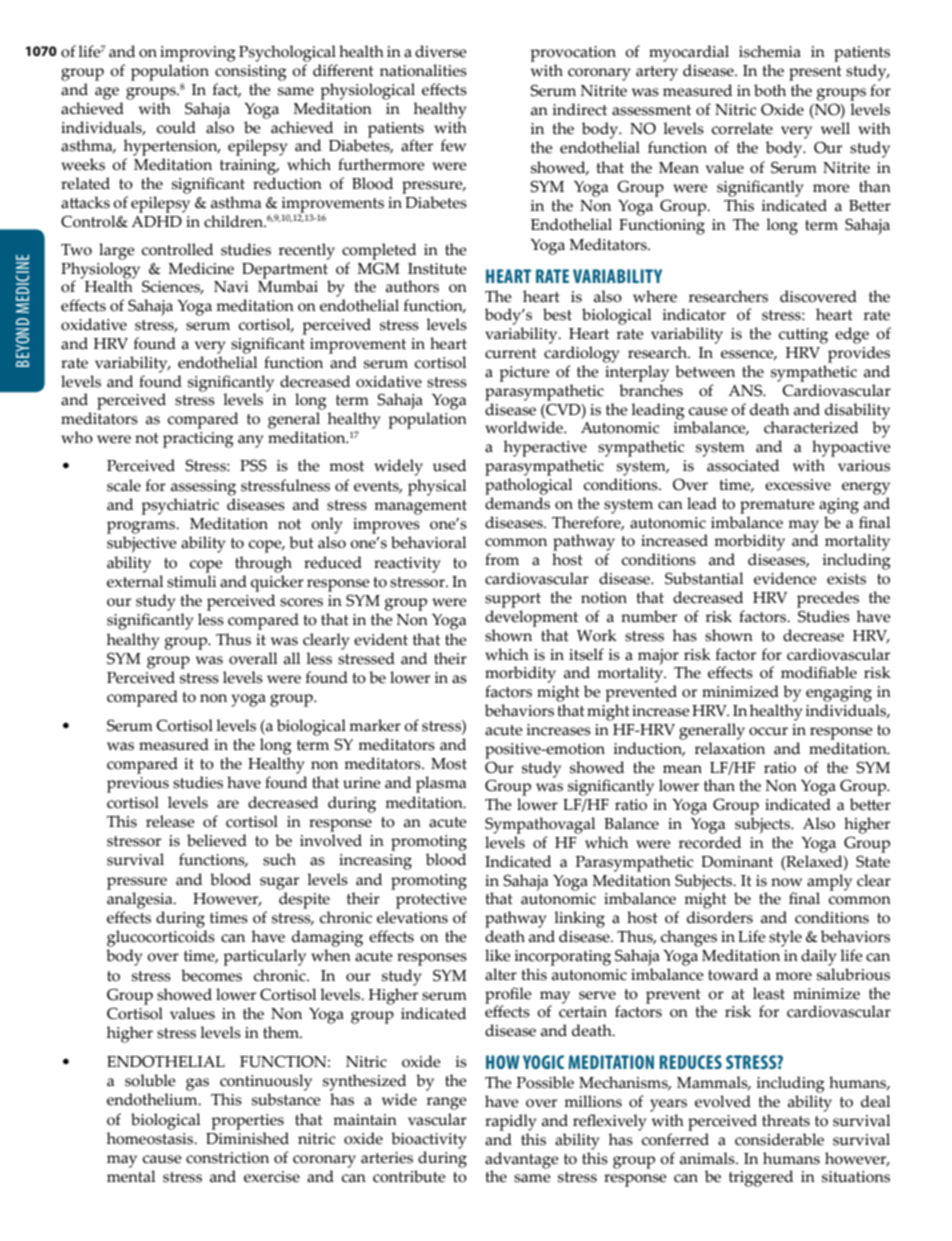  I want to click on previous, so click(138, 785).
